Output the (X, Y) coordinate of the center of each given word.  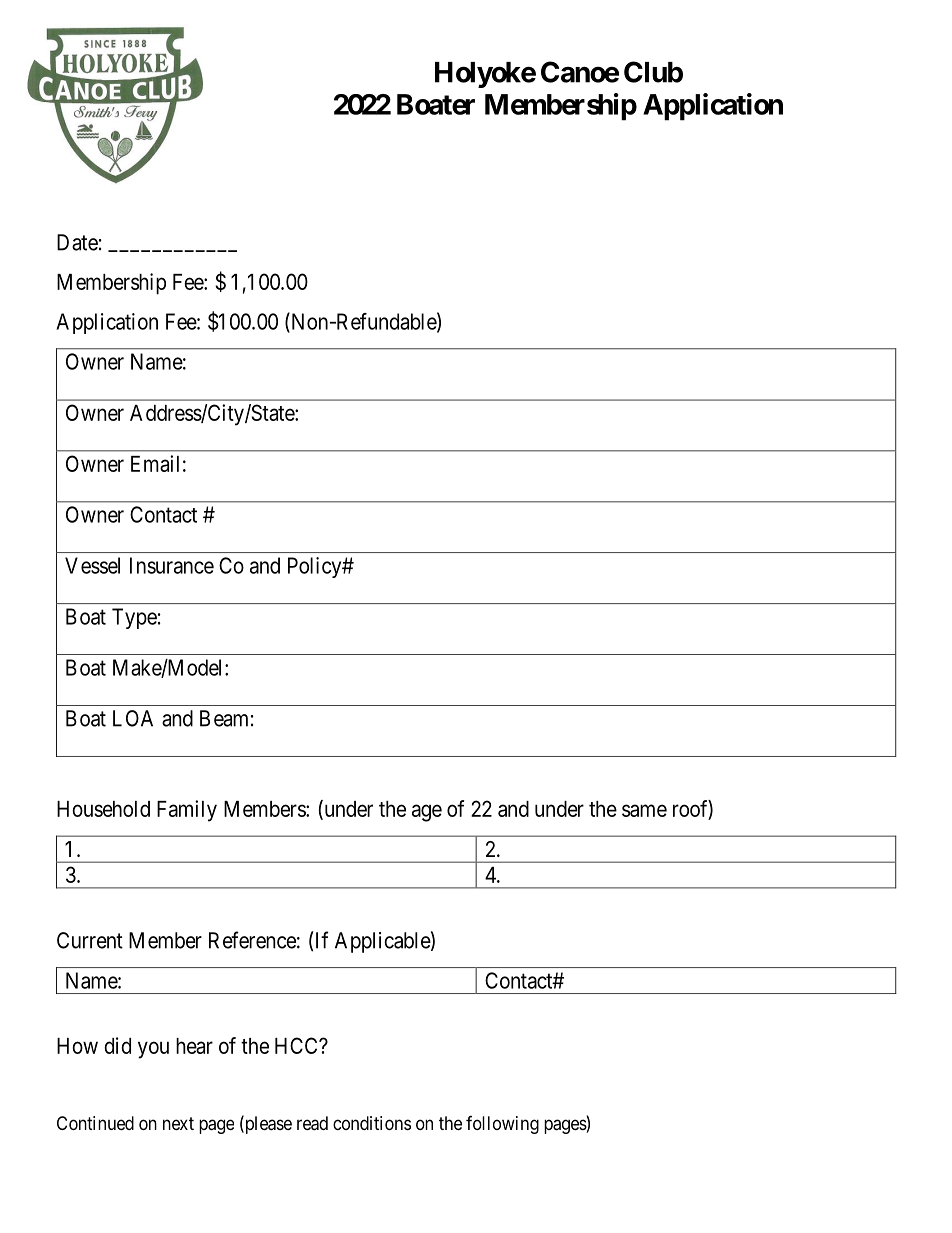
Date (77, 242)
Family (187, 811)
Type (134, 618)
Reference (252, 940)
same (644, 810)
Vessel (92, 565)
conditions (372, 1123)
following (502, 1125)
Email (155, 463)
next (178, 1123)
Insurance (172, 565)
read (312, 1123)
